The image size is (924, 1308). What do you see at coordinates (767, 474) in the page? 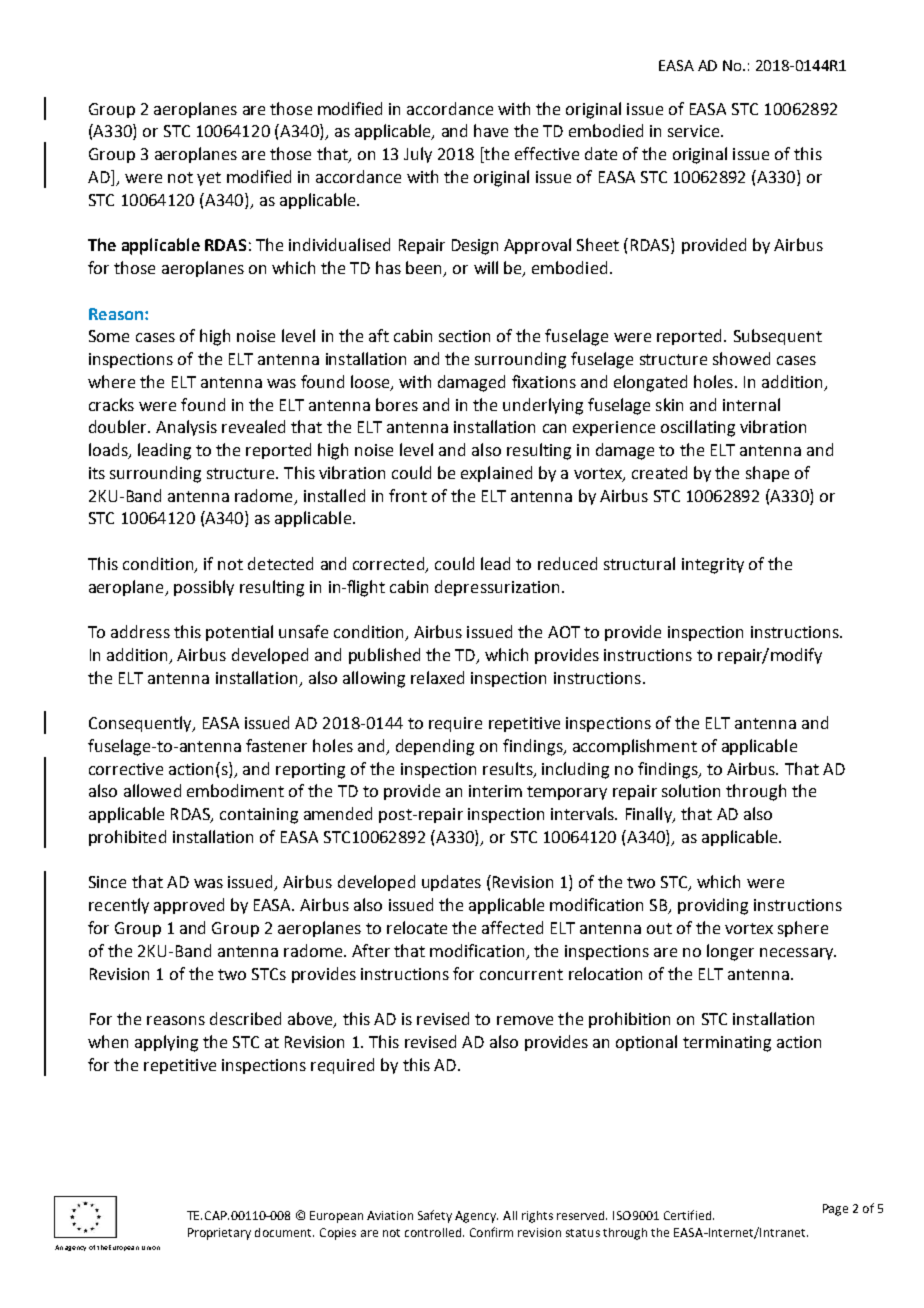
I see `shape` at bounding box center [767, 474].
